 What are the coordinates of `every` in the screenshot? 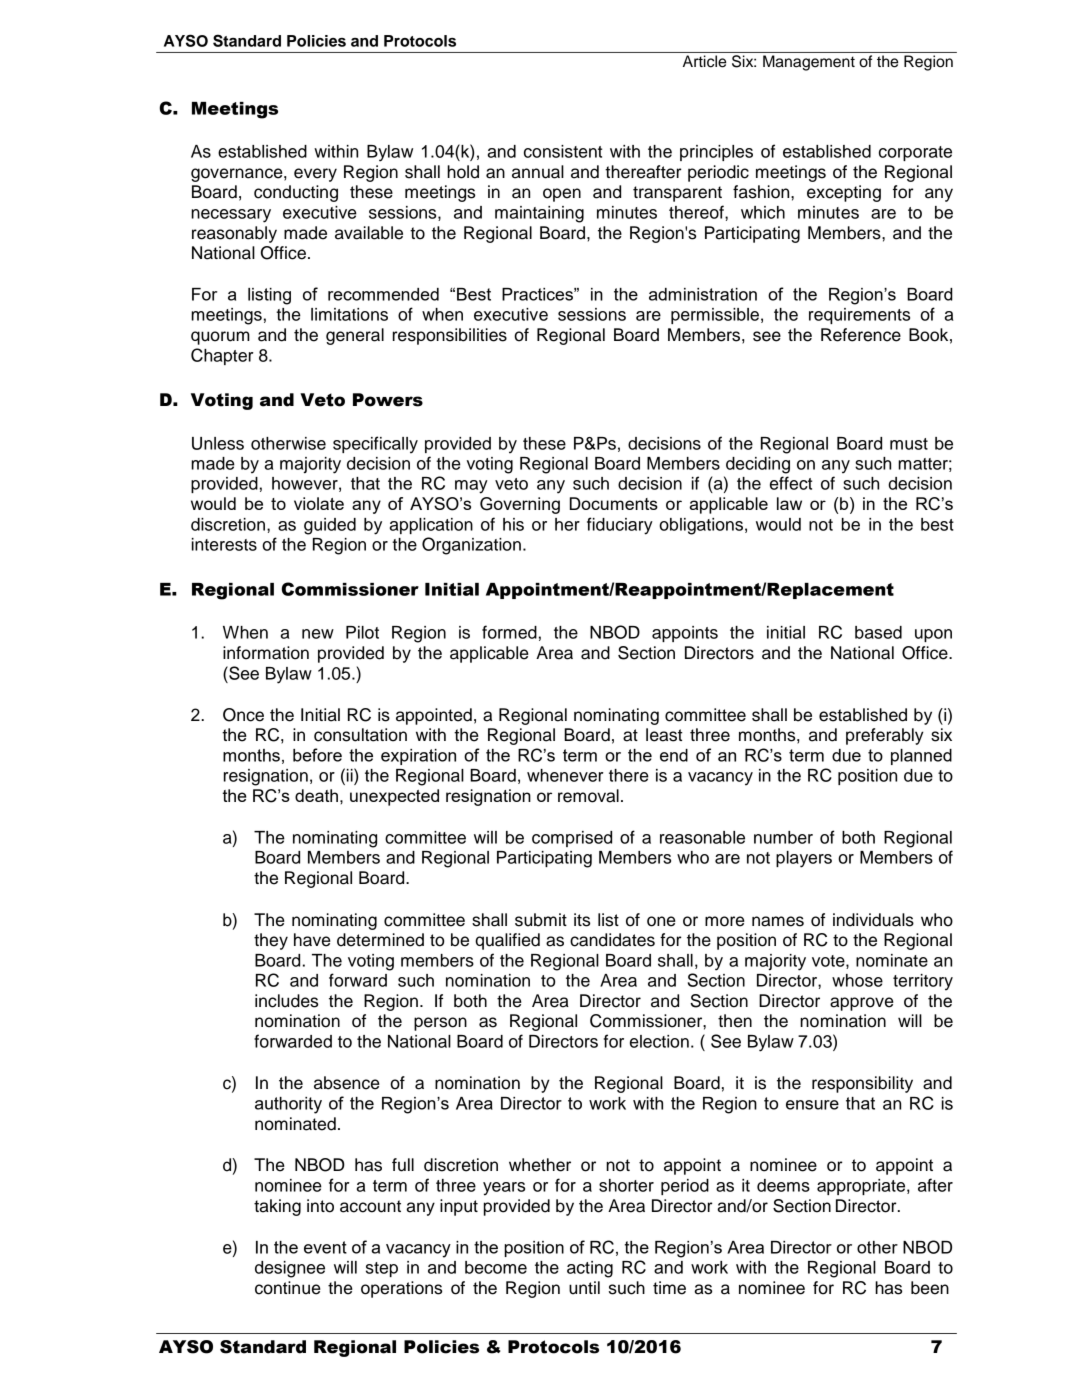 It's located at (315, 175).
